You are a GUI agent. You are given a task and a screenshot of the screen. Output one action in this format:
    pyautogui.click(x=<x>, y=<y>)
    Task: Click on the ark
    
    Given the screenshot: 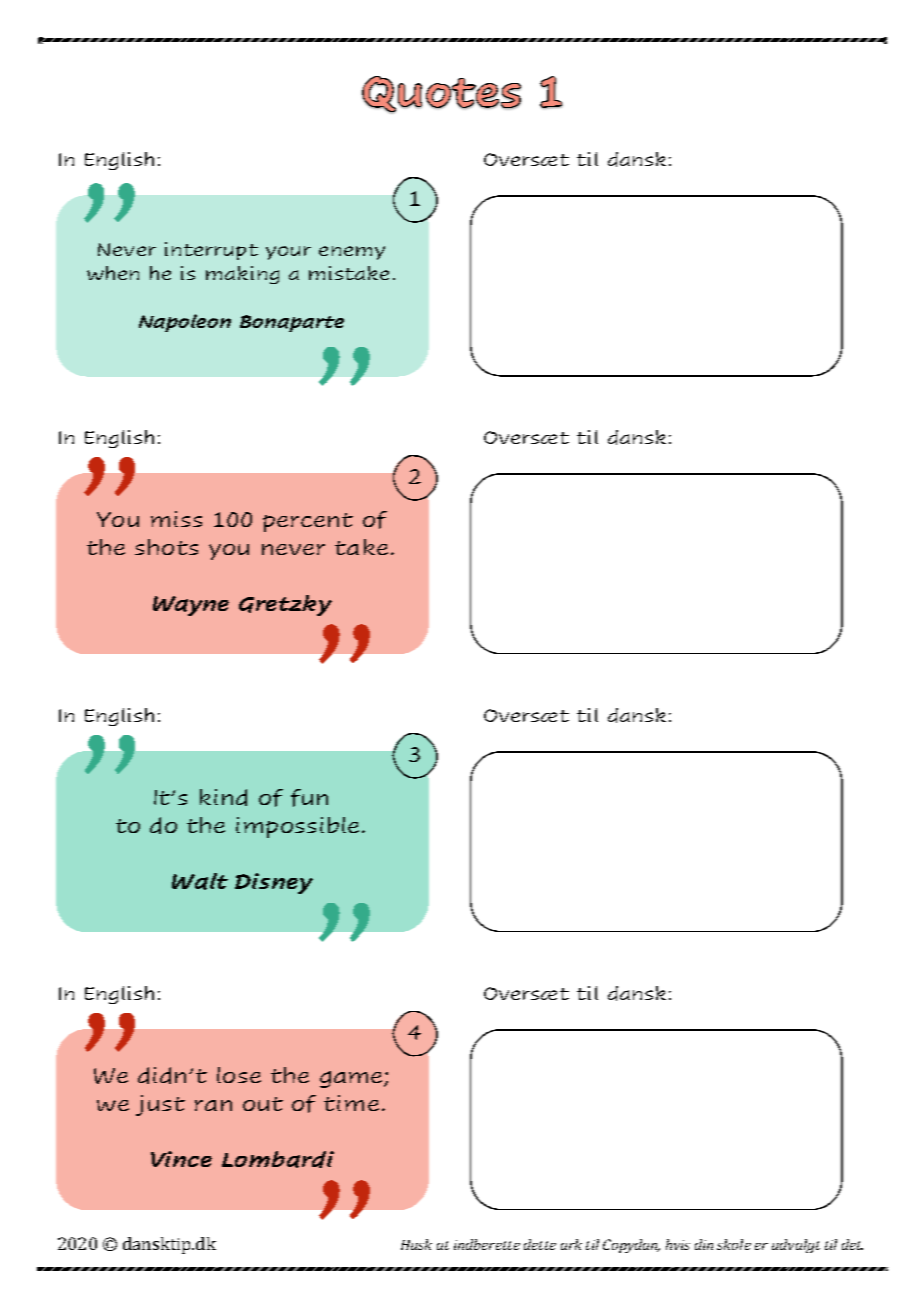 What is the action you would take?
    pyautogui.click(x=571, y=1244)
